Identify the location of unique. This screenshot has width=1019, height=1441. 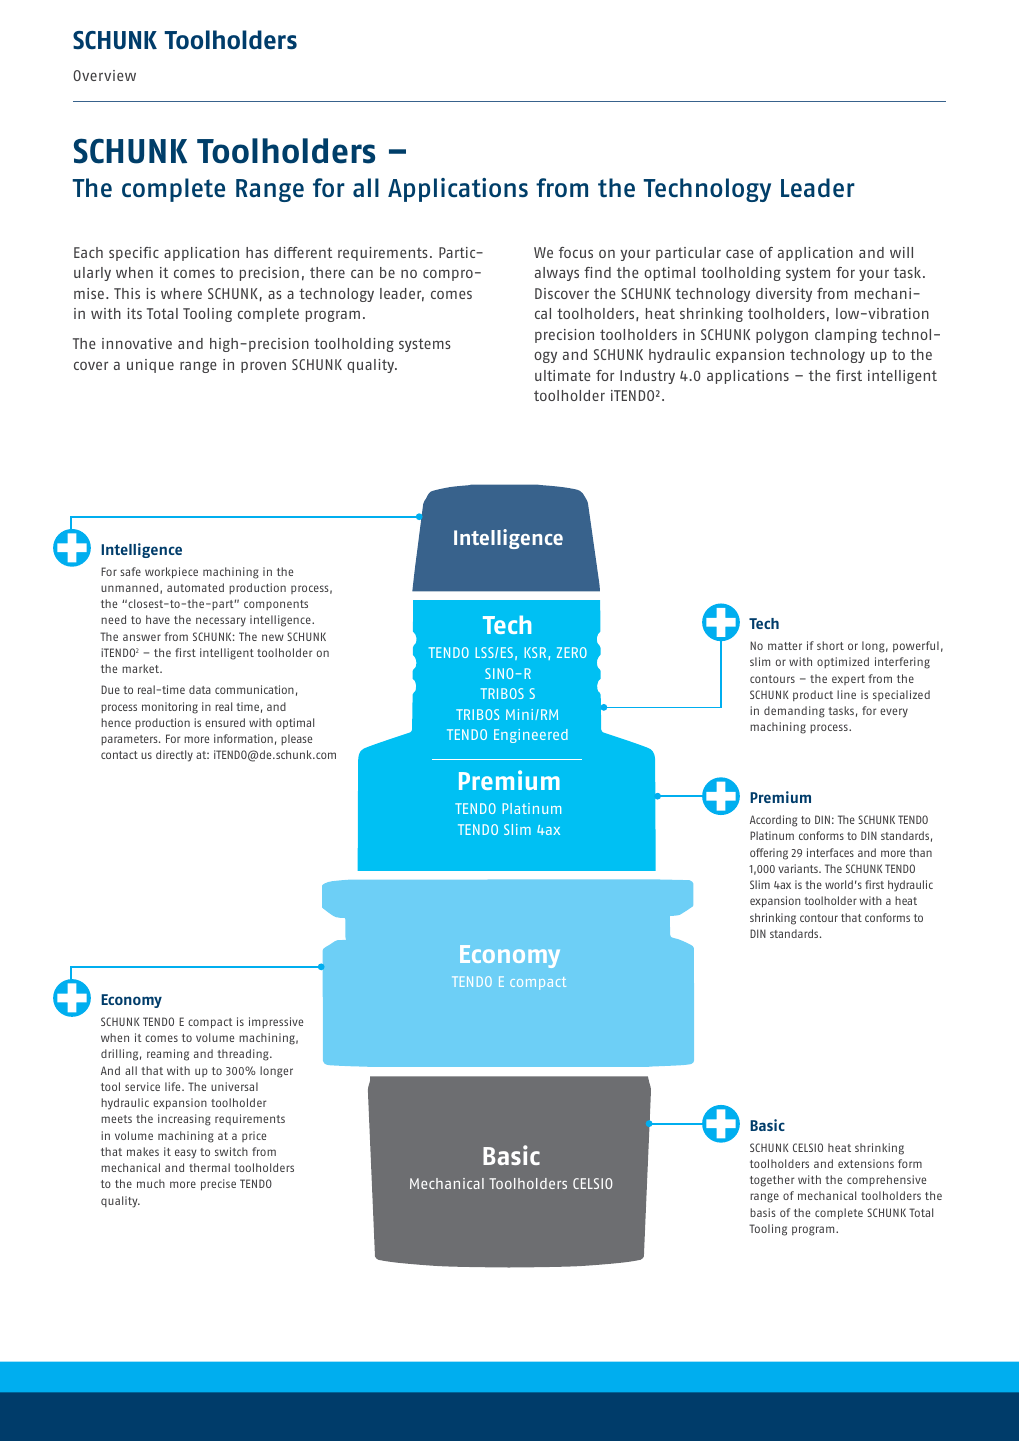
(150, 366).
